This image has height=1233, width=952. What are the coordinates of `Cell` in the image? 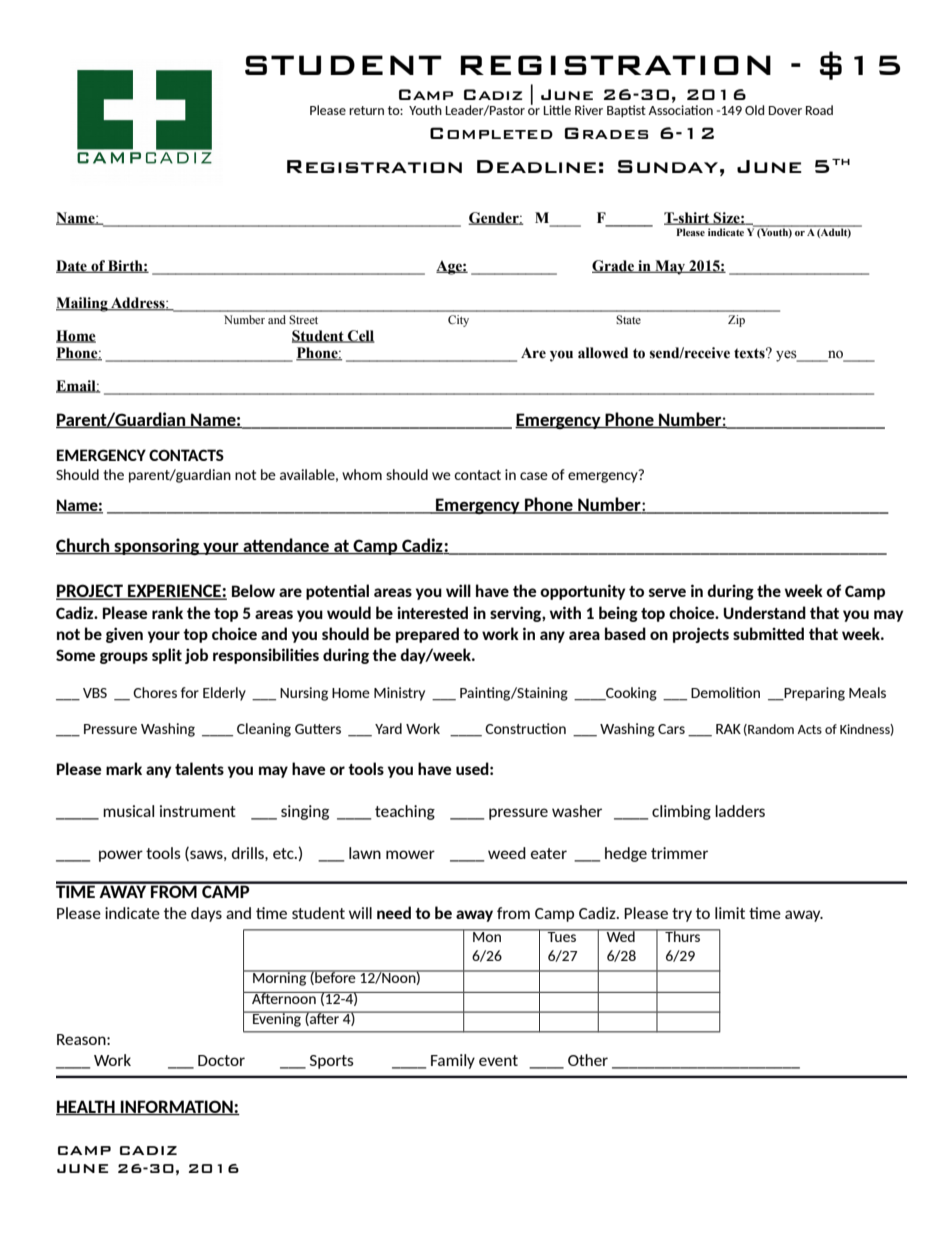 It's located at (360, 336).
